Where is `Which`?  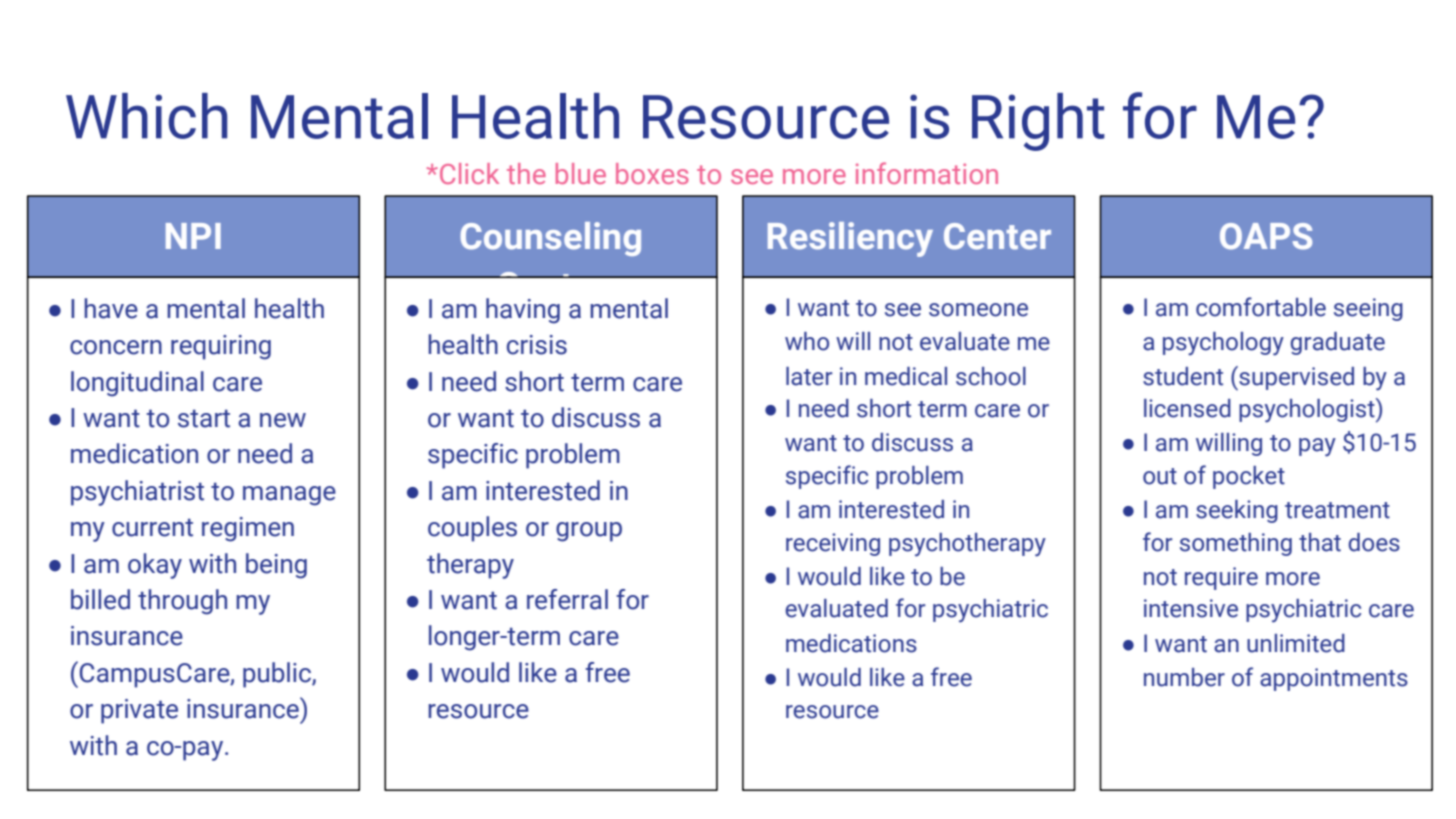 Which is located at coordinates (146, 116).
